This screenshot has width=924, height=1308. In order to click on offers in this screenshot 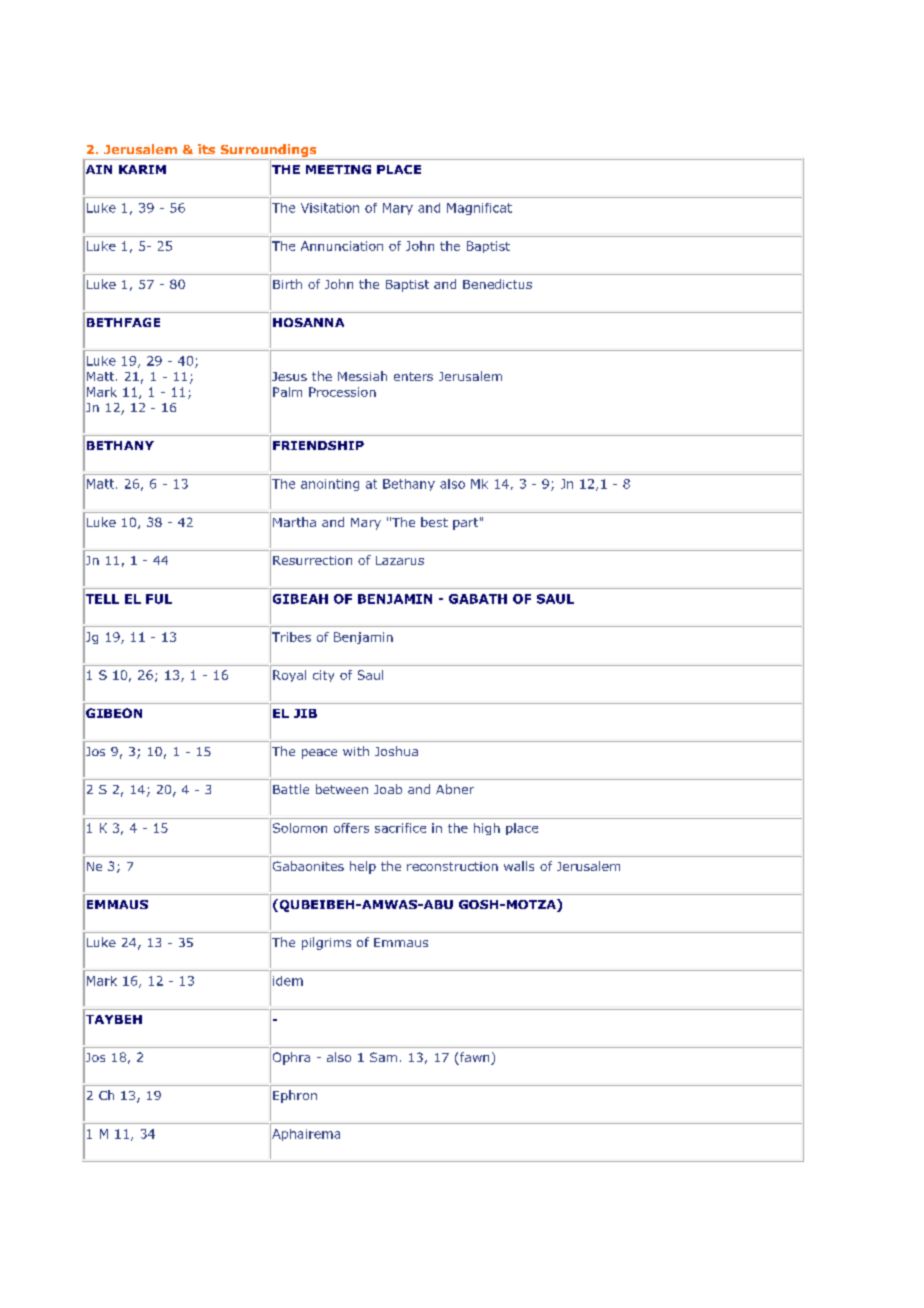, I will do `click(351, 828)`.
